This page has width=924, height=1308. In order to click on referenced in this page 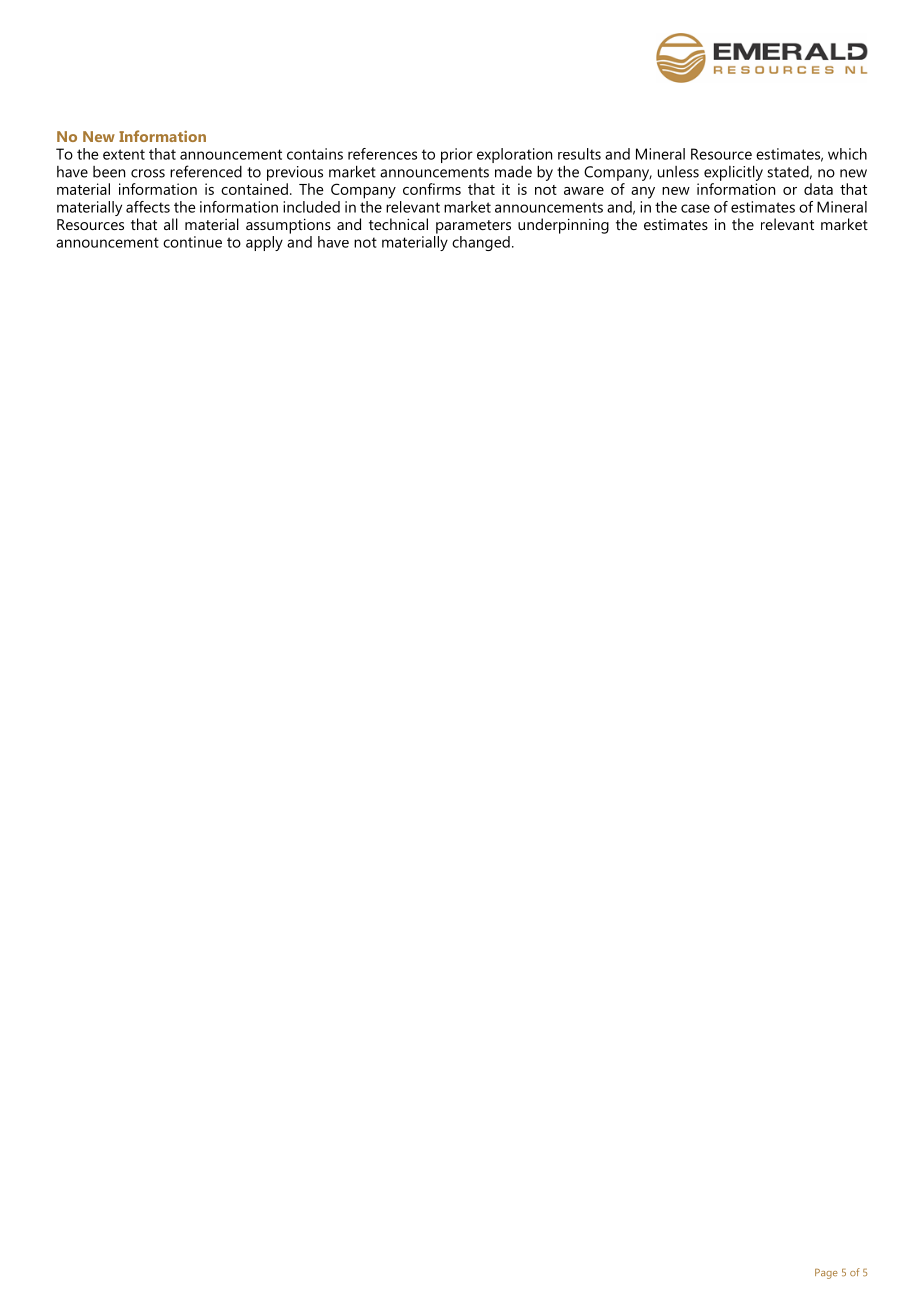, I will do `click(206, 171)`.
